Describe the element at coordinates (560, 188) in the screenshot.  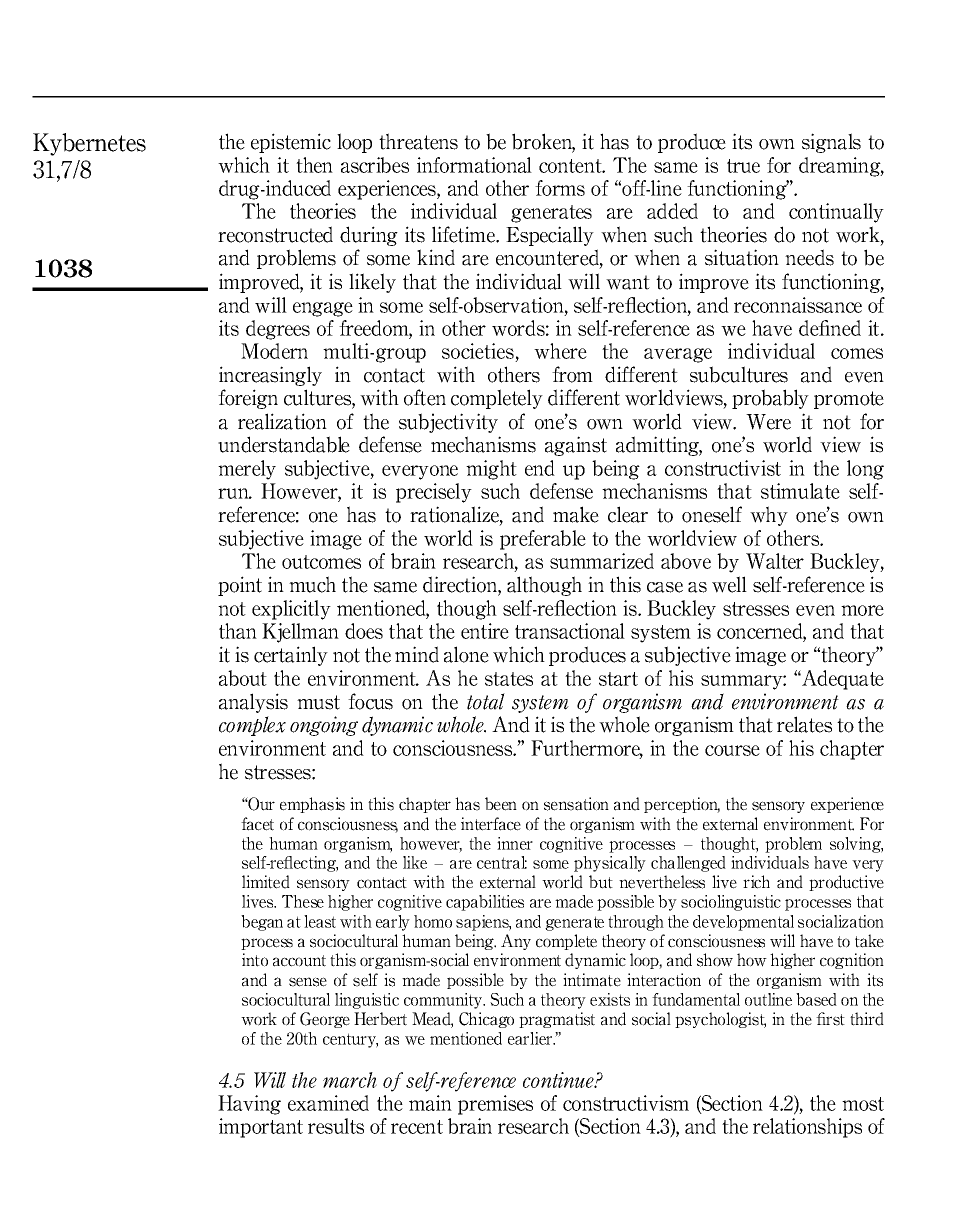
I see `forms` at that location.
